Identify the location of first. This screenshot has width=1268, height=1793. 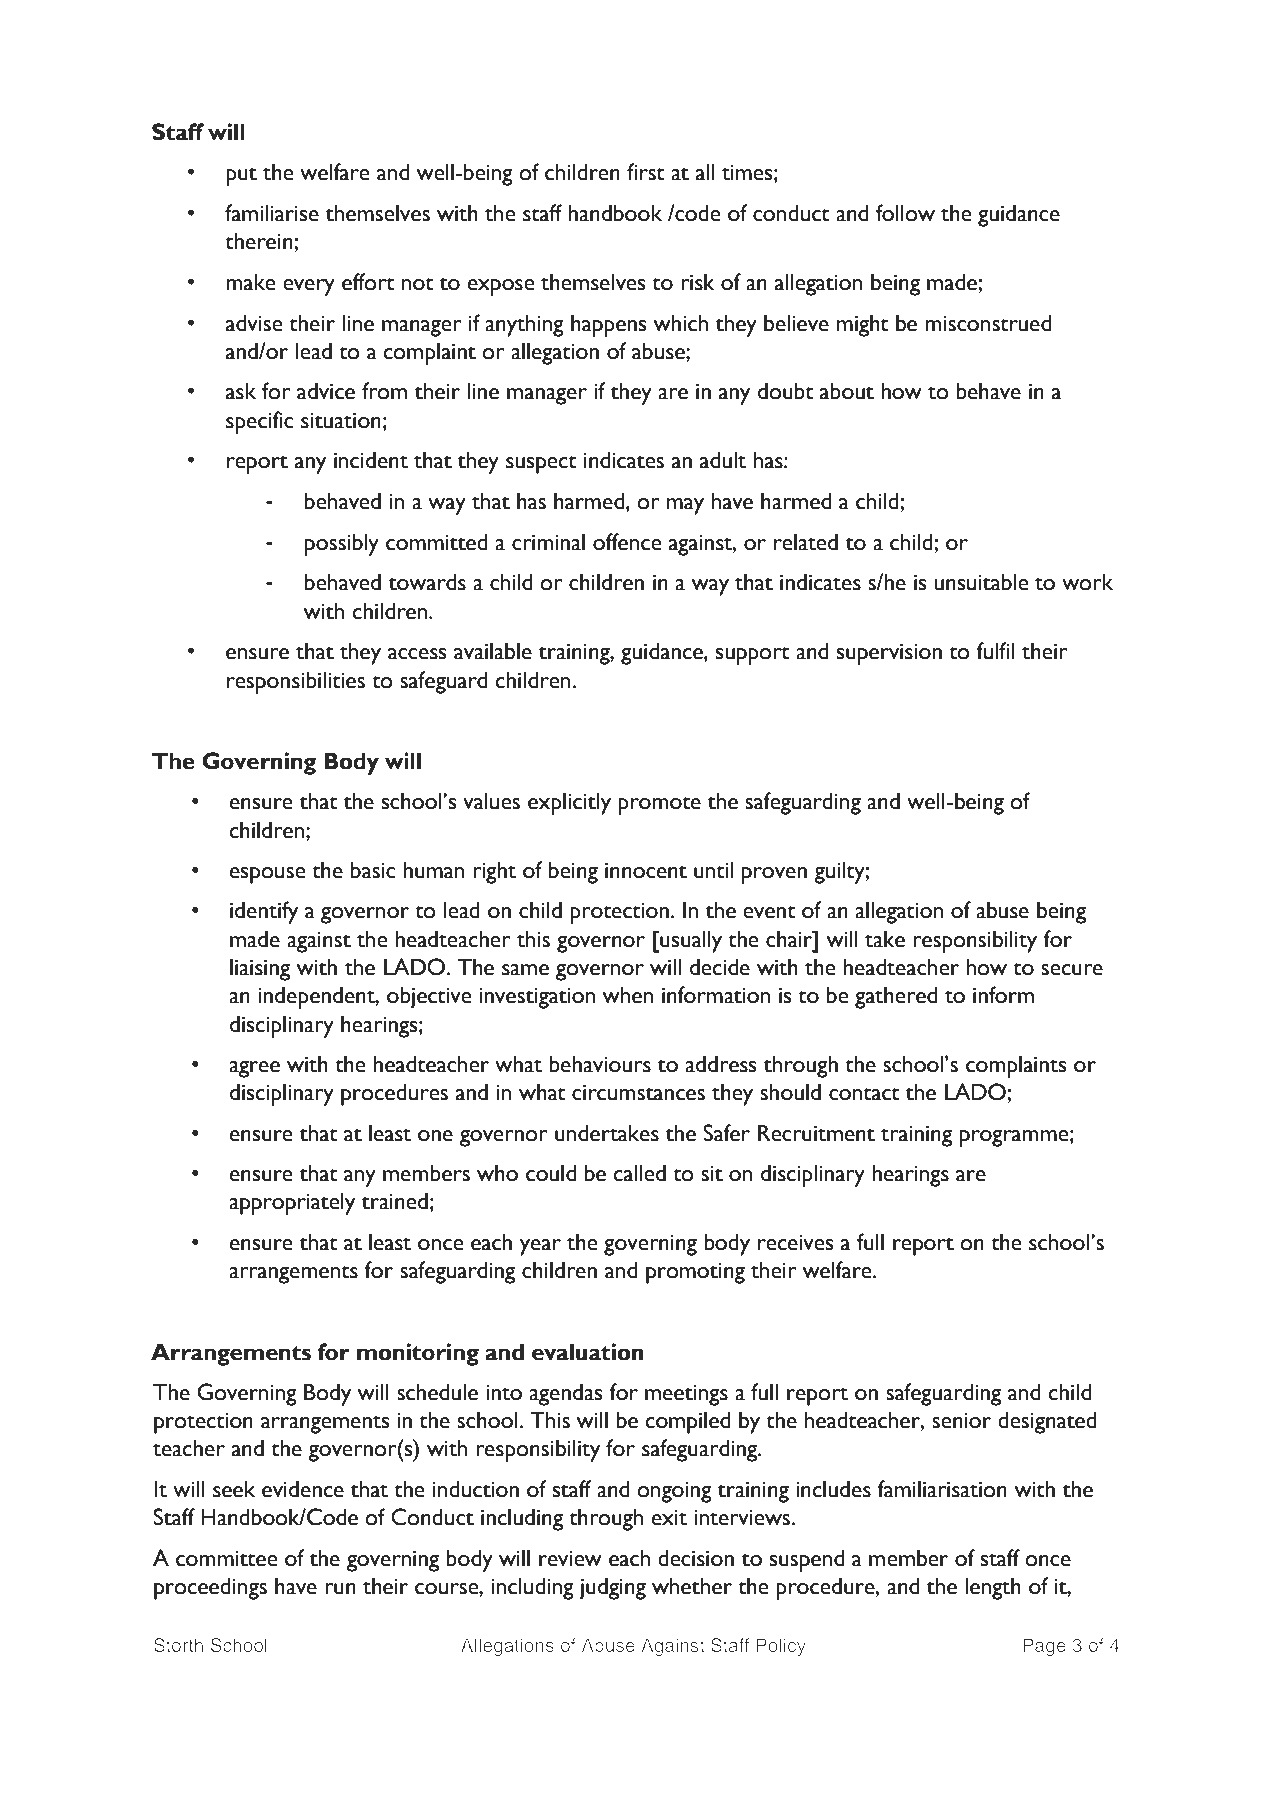
(646, 172).
